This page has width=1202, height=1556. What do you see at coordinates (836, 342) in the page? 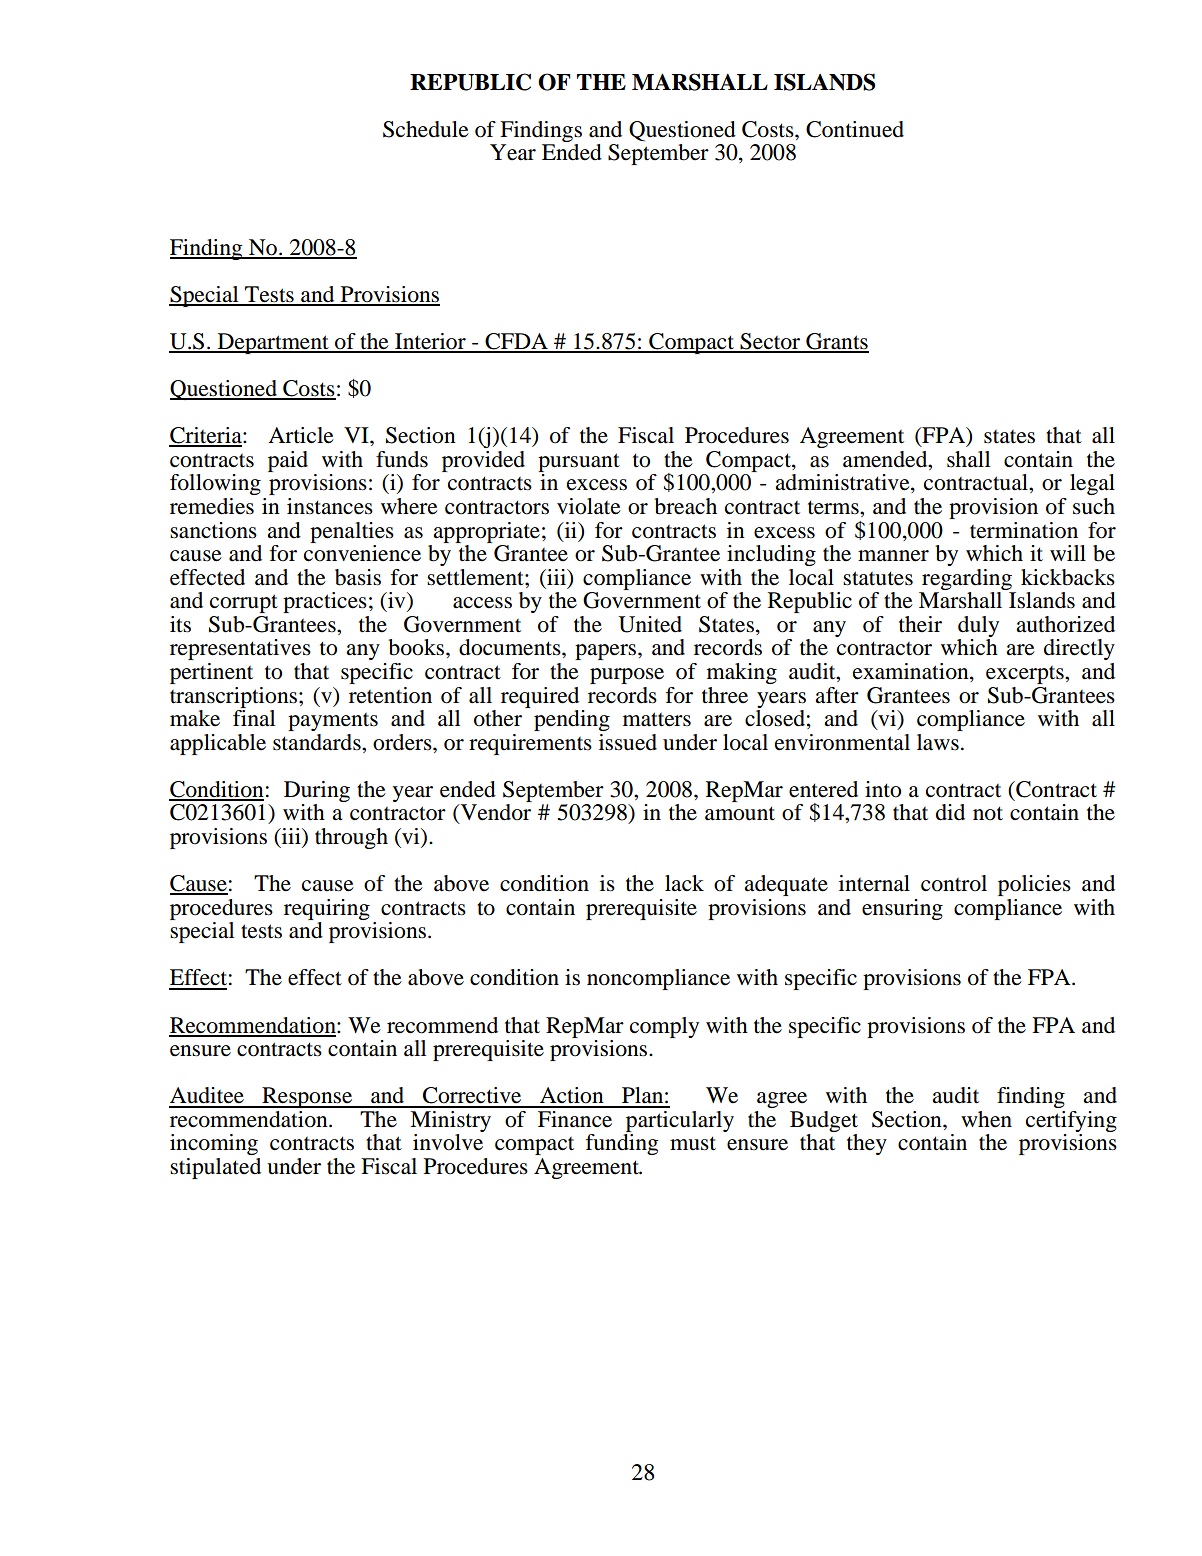
I see `Grants` at bounding box center [836, 342].
